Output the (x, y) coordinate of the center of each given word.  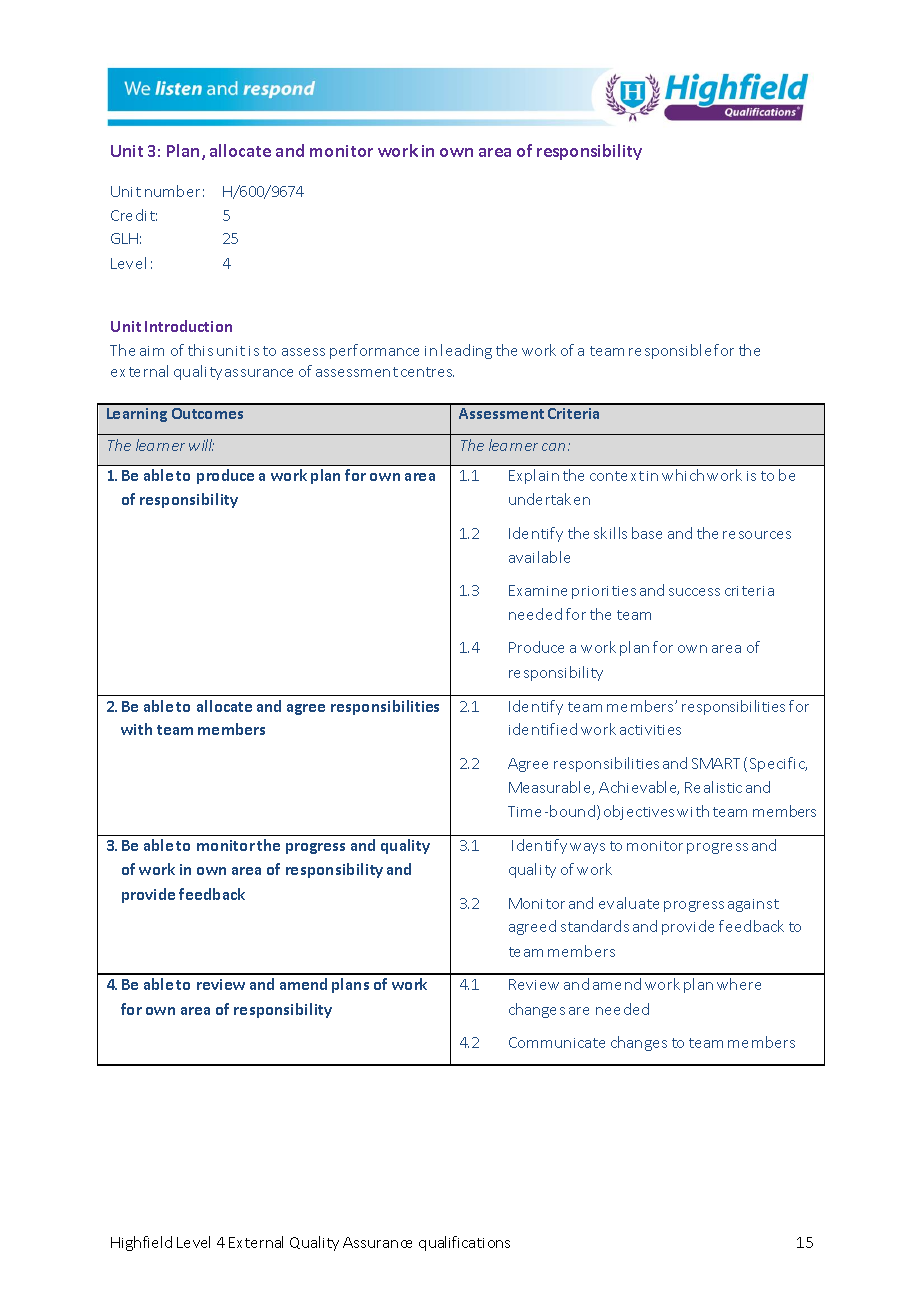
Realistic (713, 787)
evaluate (629, 903)
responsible (670, 351)
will (201, 445)
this (200, 350)
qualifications (464, 1243)
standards (595, 926)
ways (587, 848)
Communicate (557, 1042)
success (694, 592)
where (739, 984)
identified (543, 729)
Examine (538, 590)
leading (466, 351)
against (753, 905)
